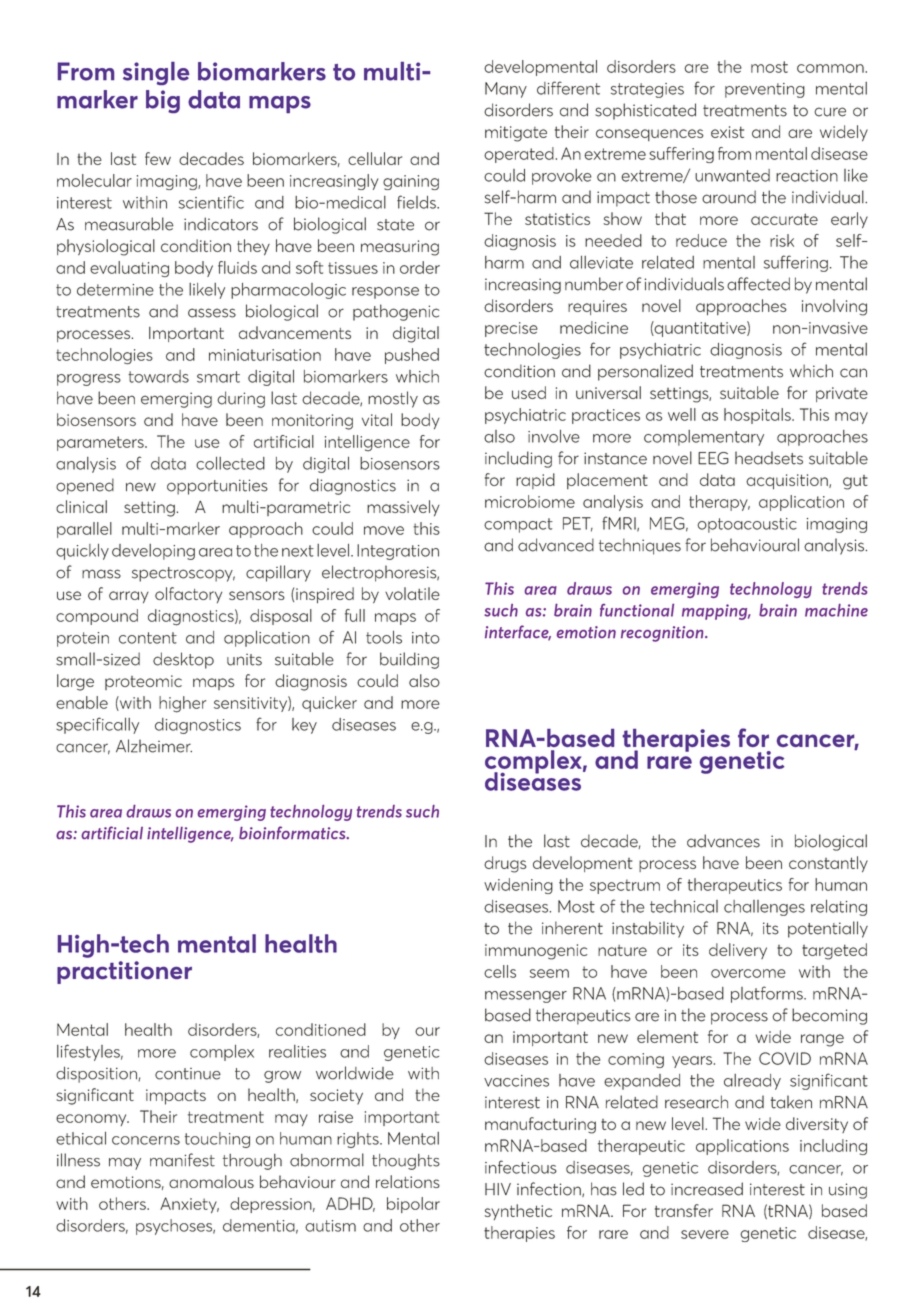  Describe the element at coordinates (500, 971) in the document. I see `cells` at that location.
